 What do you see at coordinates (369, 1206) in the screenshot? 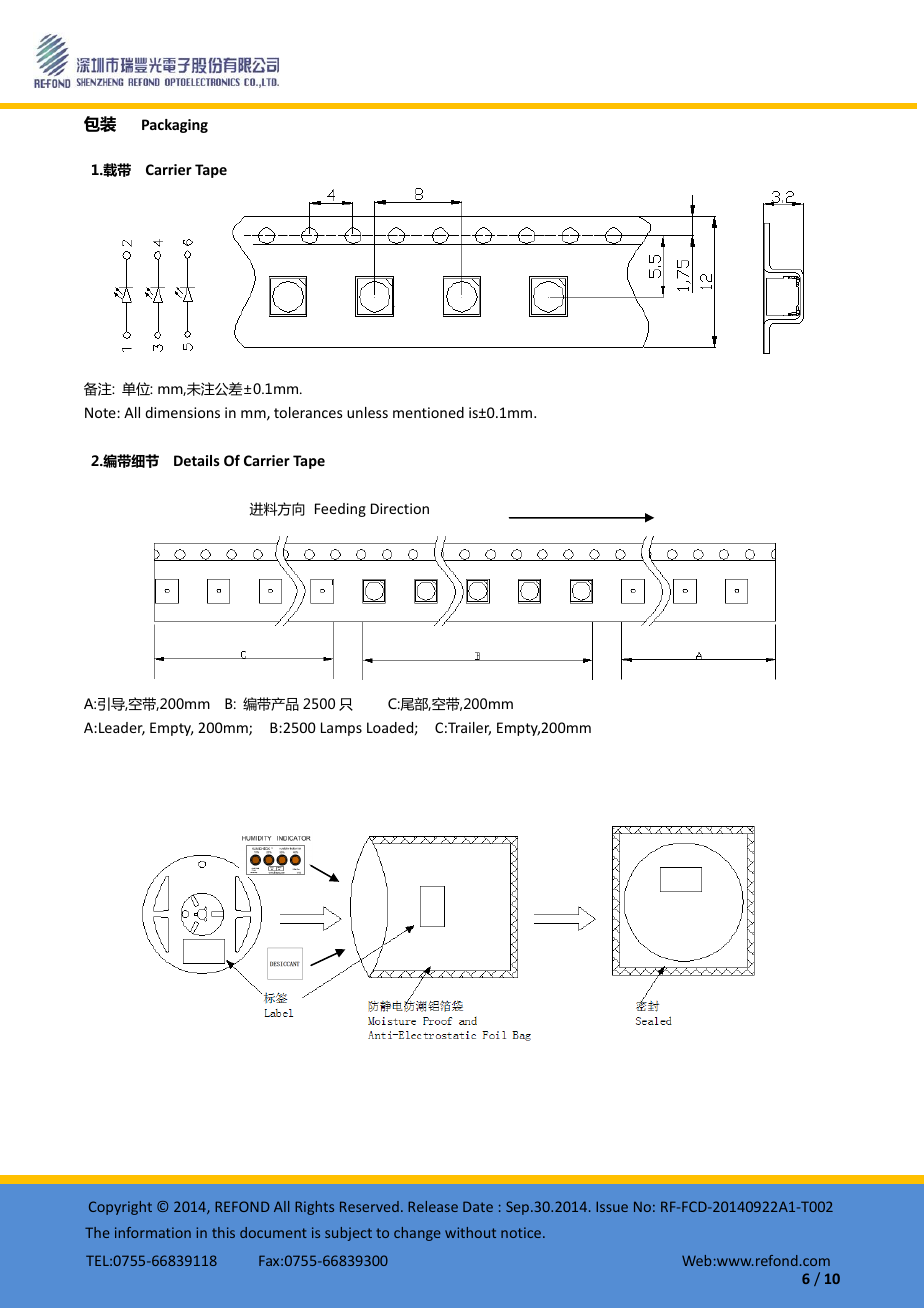
I see `Reserved` at bounding box center [369, 1206].
